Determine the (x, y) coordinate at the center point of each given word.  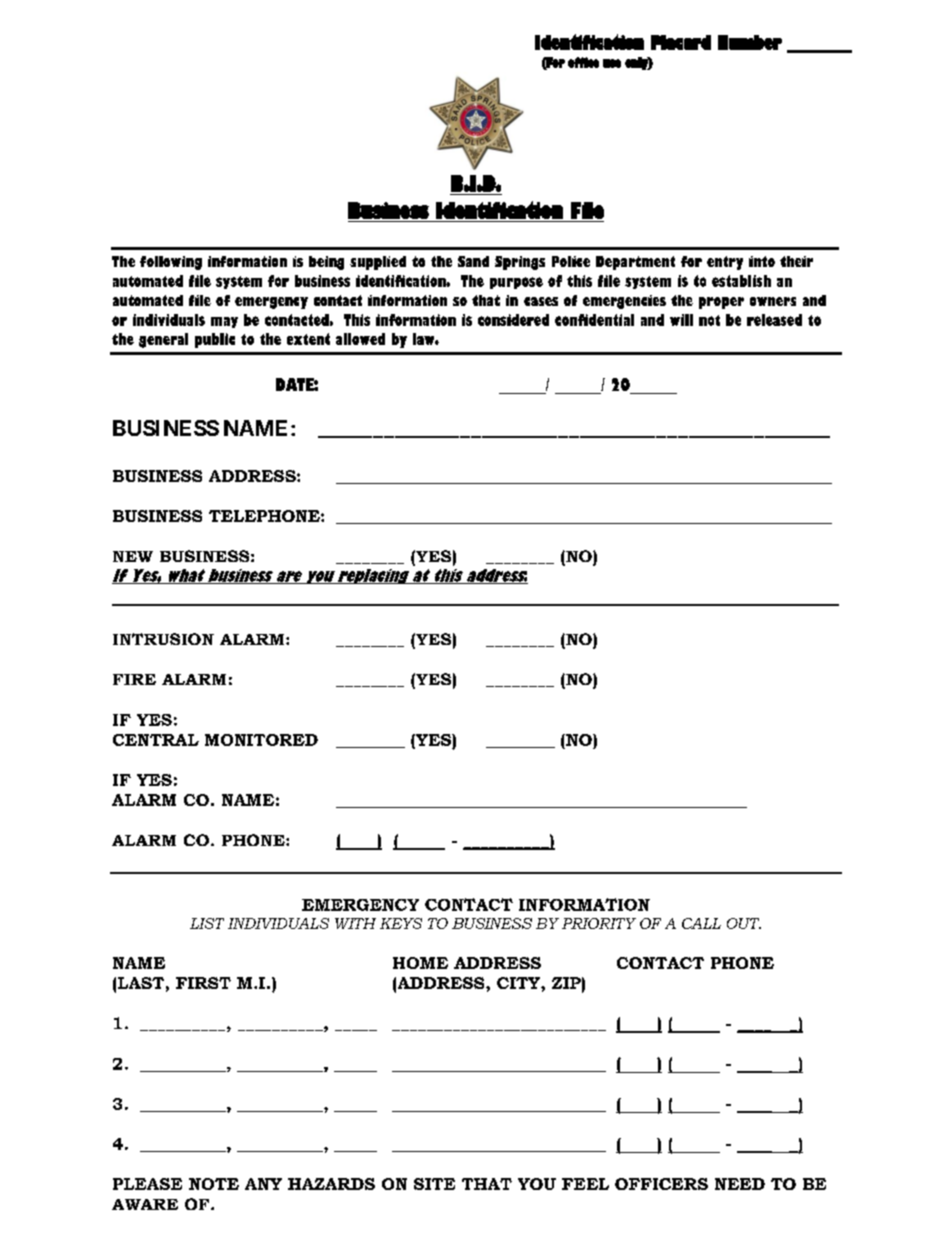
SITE (434, 1184)
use (612, 63)
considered (513, 320)
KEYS (401, 923)
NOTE (214, 1184)
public (215, 340)
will (681, 320)
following (171, 263)
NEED (740, 1184)
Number (750, 42)
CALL (701, 923)
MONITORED (261, 740)
